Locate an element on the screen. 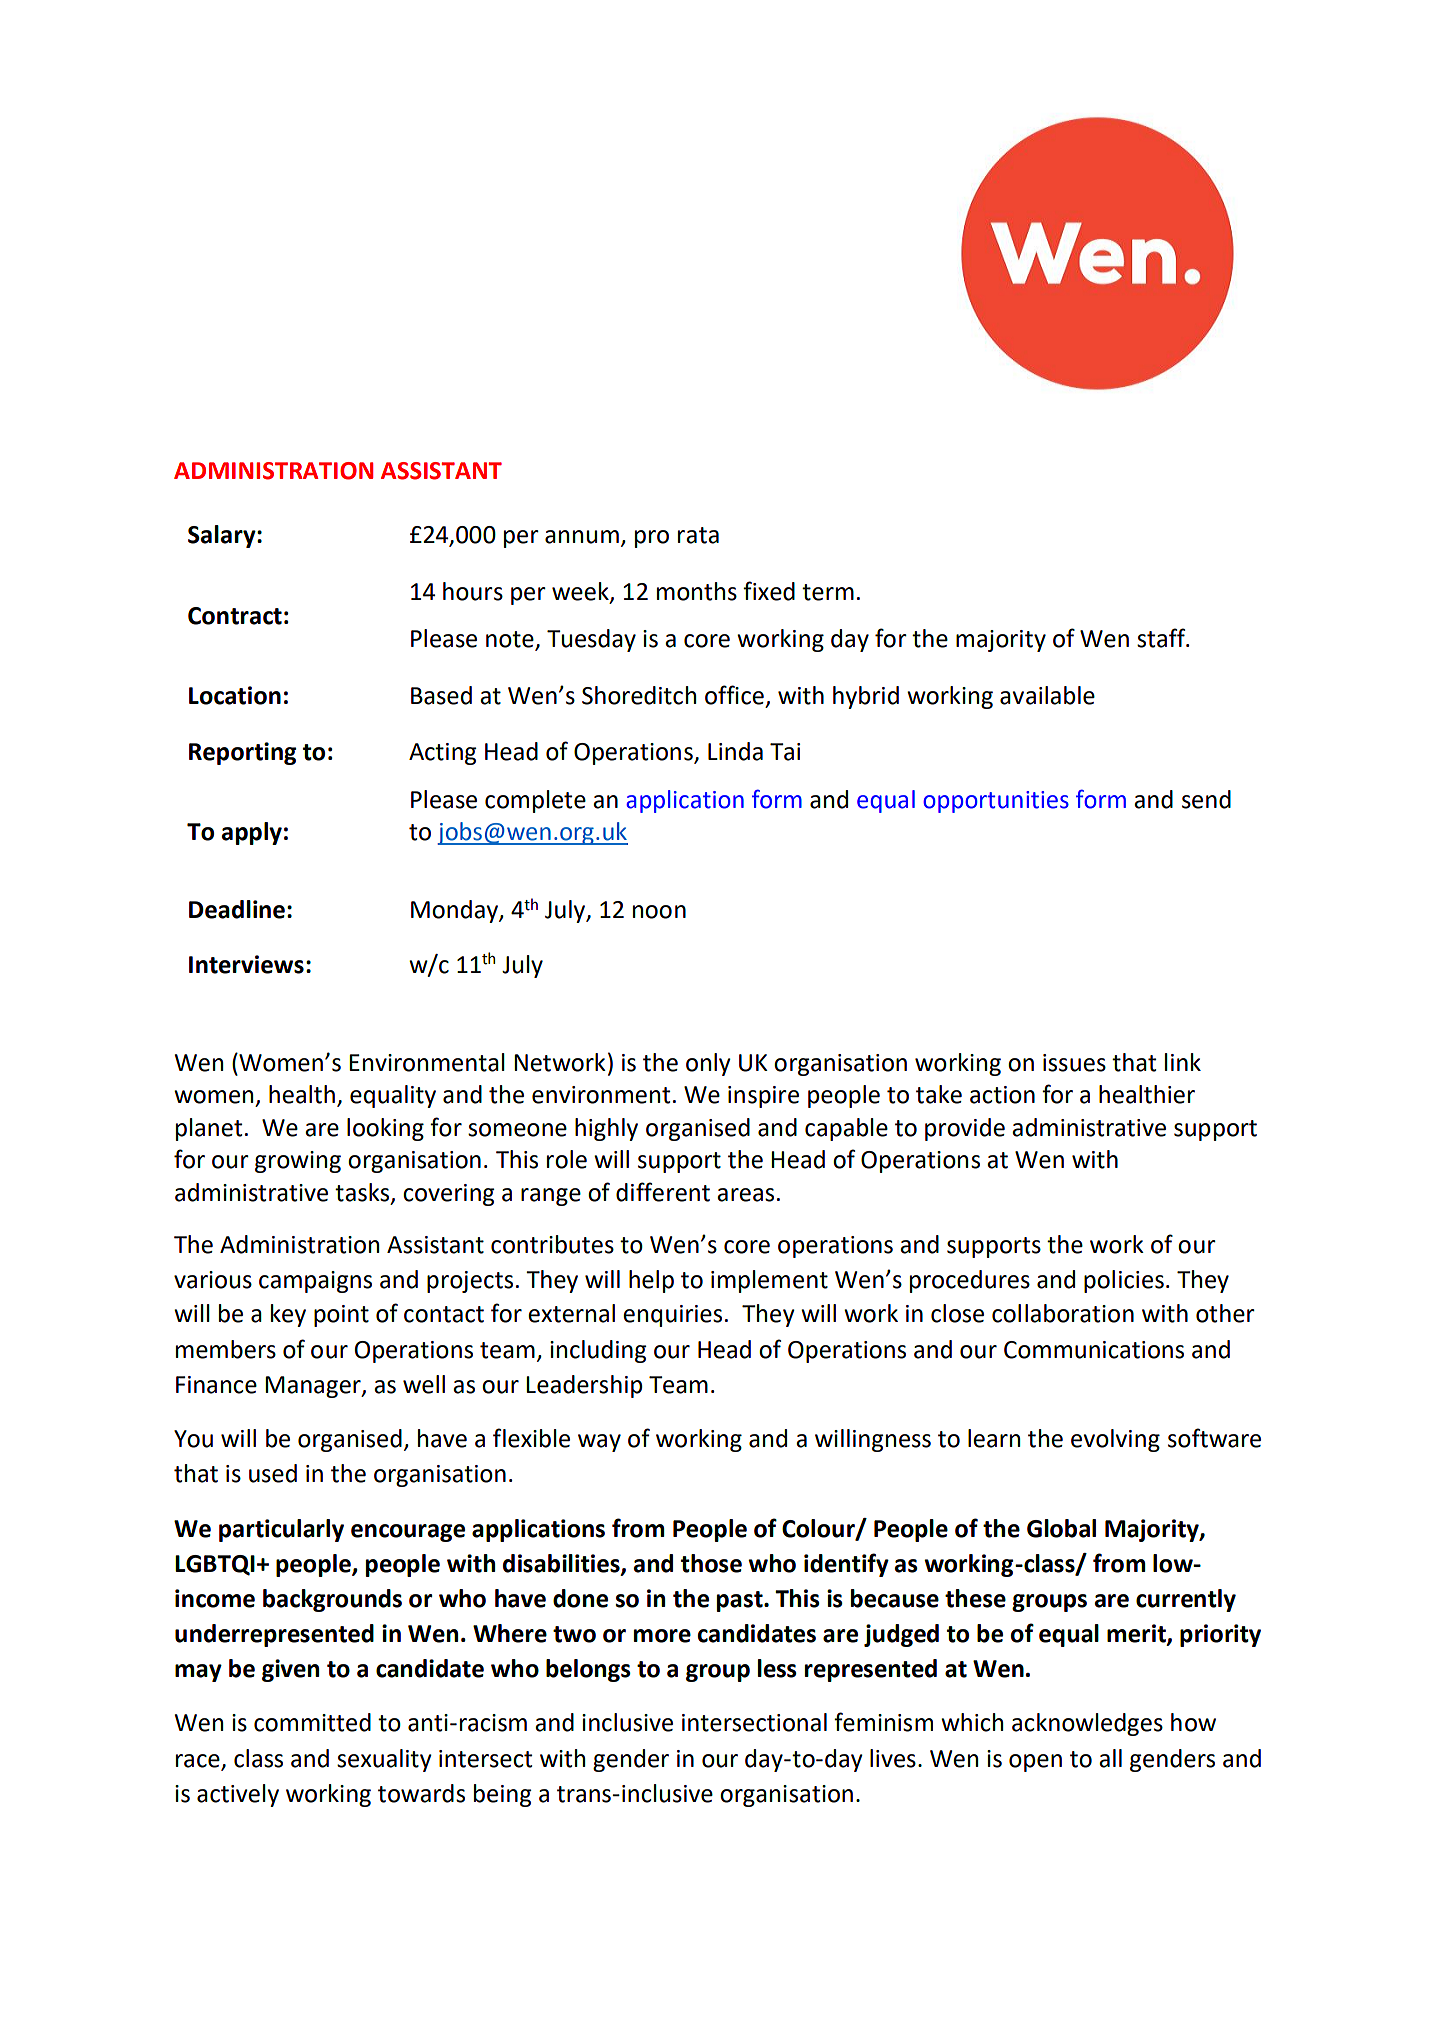 The height and width of the screenshot is (2037, 1440). provide is located at coordinates (965, 1129).
